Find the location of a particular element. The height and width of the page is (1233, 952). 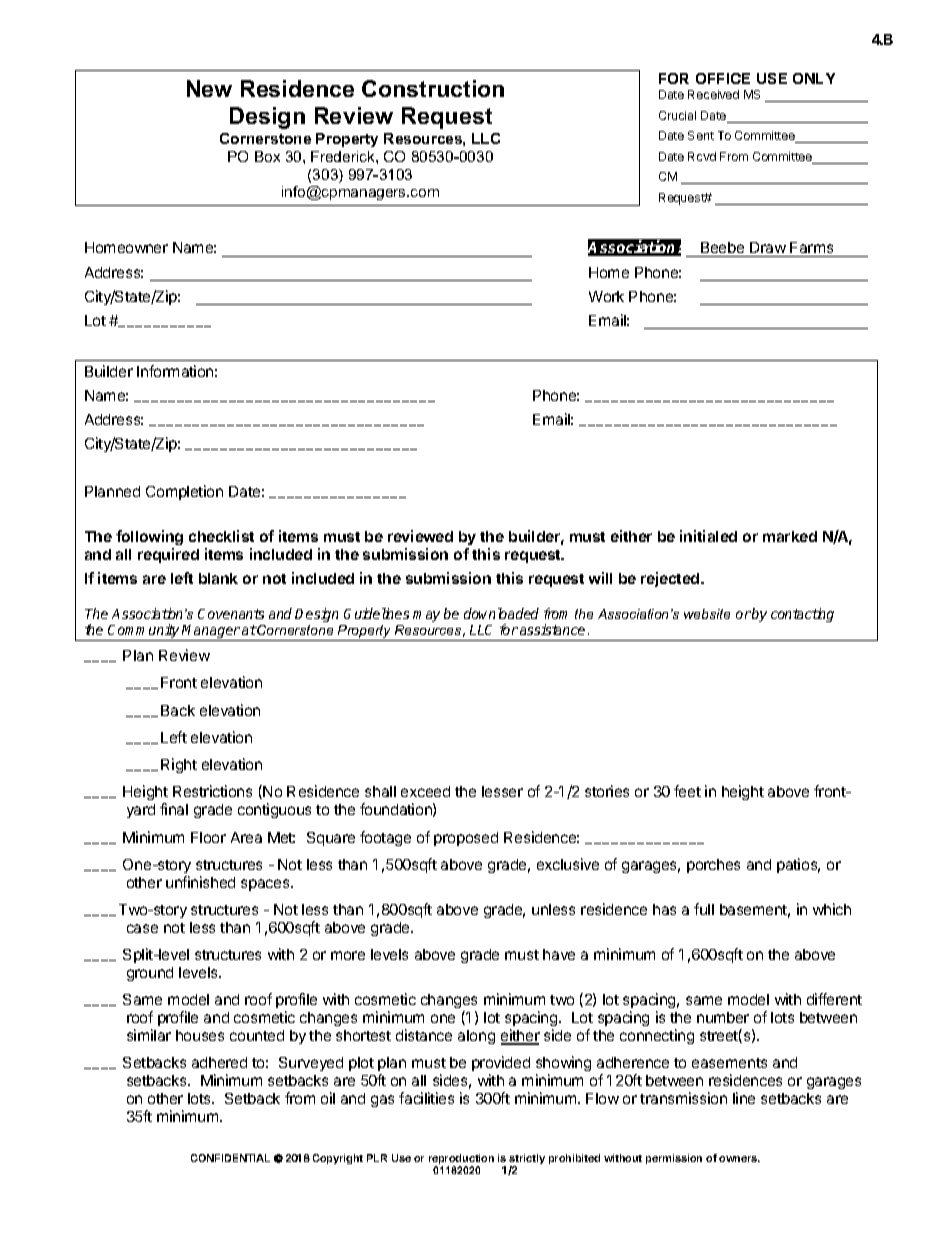

Completion is located at coordinates (184, 492).
